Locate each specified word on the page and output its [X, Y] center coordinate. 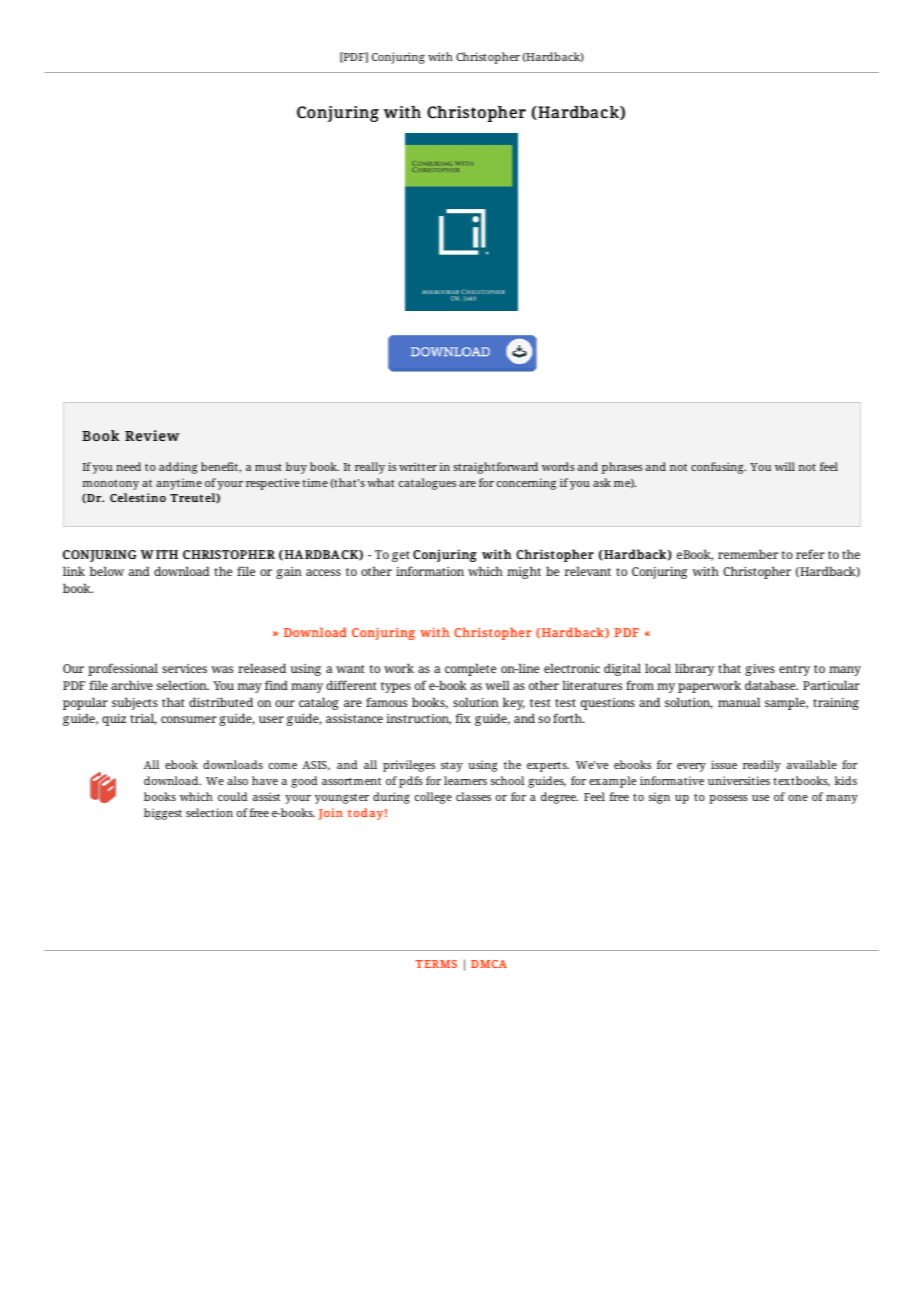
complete [470, 669]
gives [760, 670]
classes [473, 796]
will [785, 466]
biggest [163, 814]
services [184, 668]
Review [152, 436]
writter [418, 466]
